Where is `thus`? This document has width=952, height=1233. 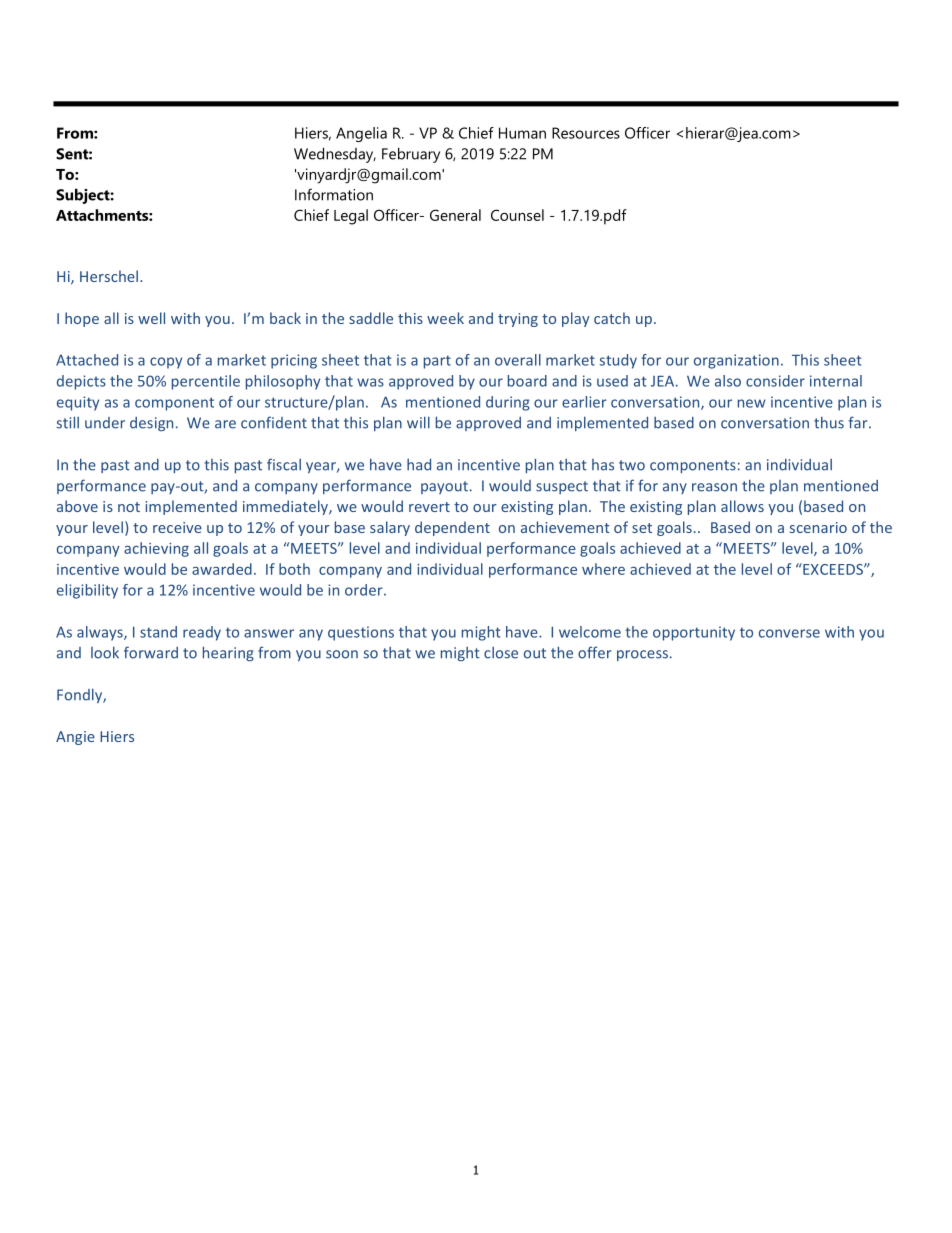
thus is located at coordinates (829, 422).
